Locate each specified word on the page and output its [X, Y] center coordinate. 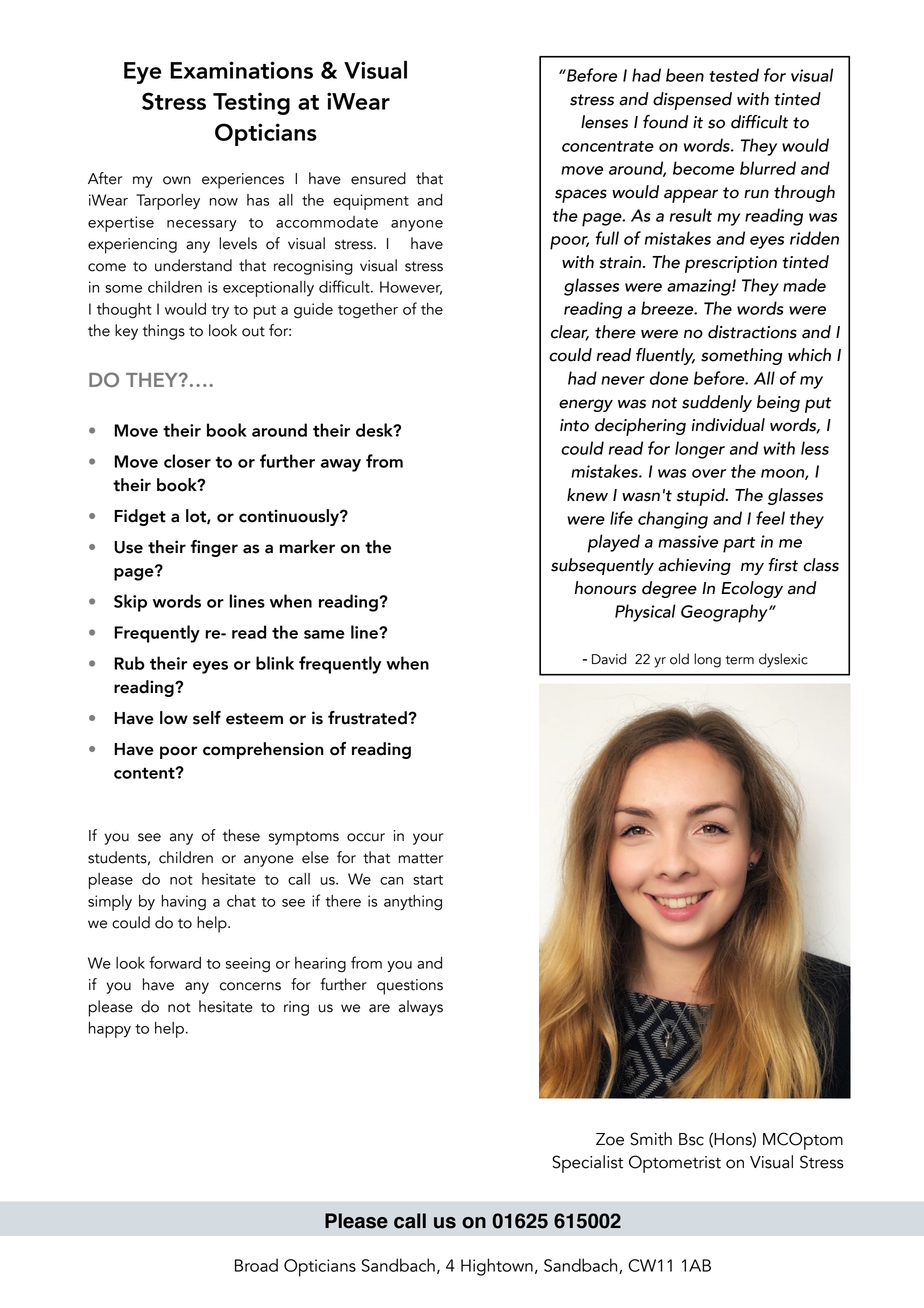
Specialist [587, 1164]
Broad [256, 1265]
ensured [378, 178]
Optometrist [675, 1164]
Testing [251, 103]
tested [734, 75]
